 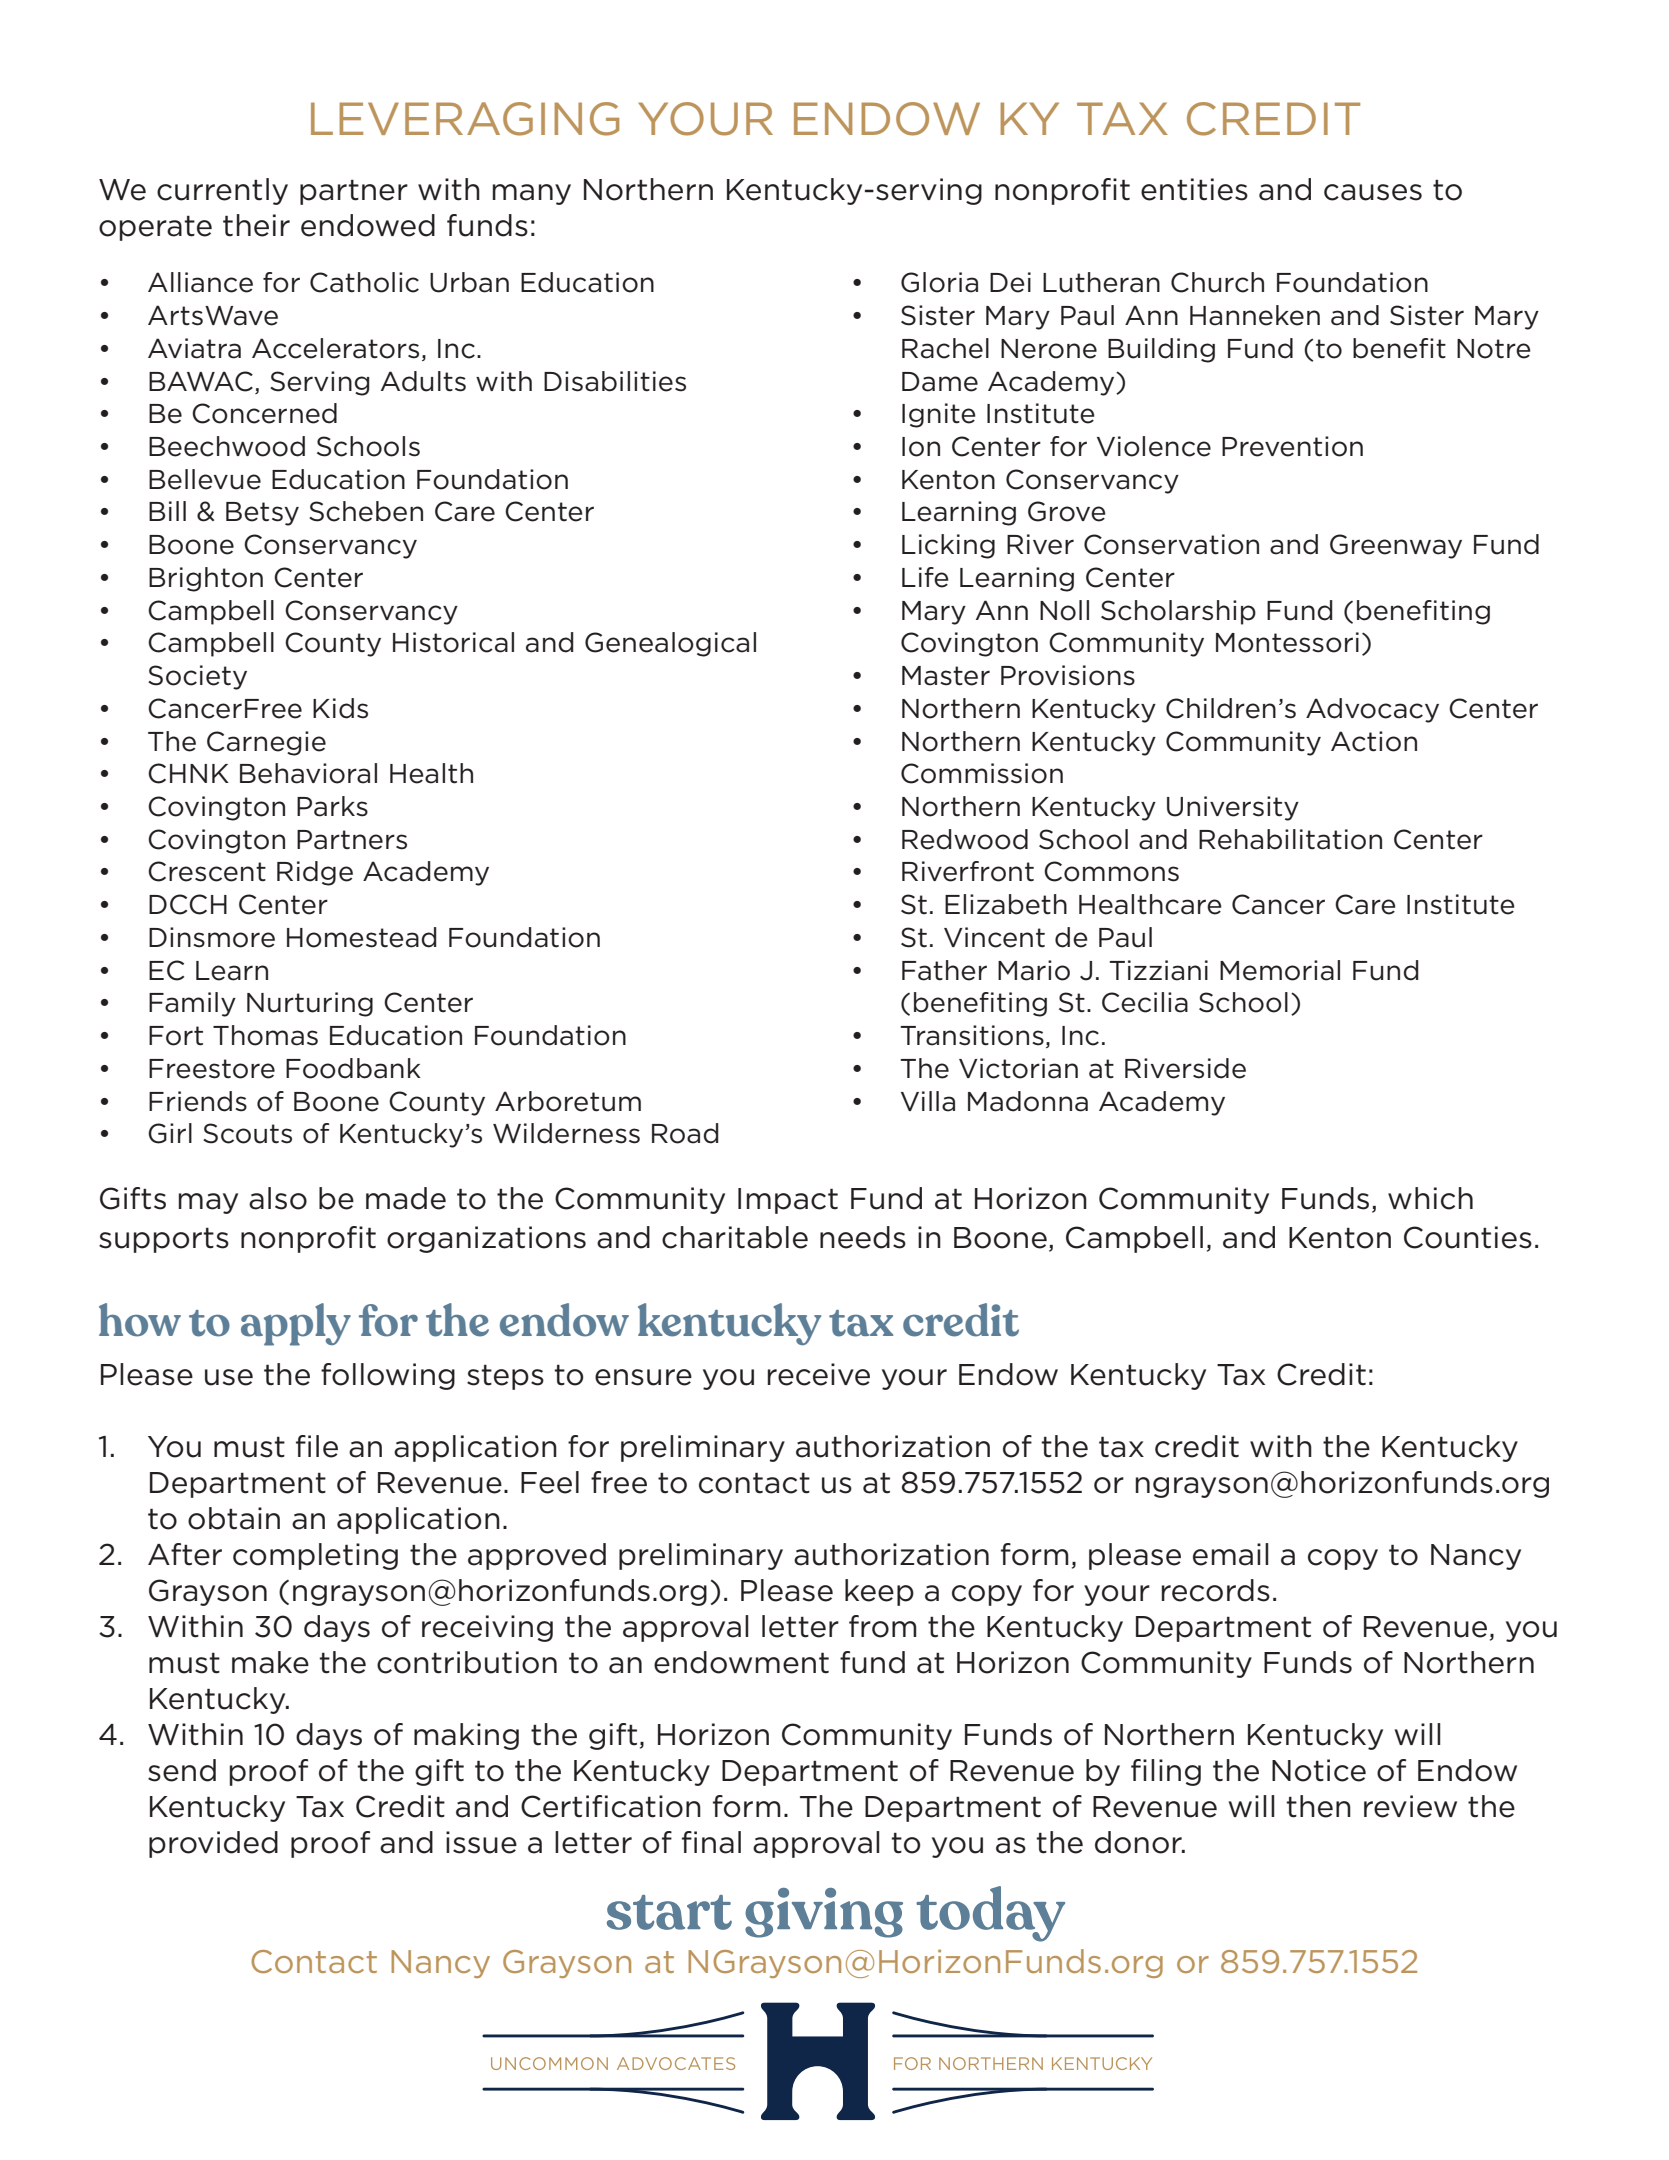 I want to click on Gloria, so click(x=939, y=282).
